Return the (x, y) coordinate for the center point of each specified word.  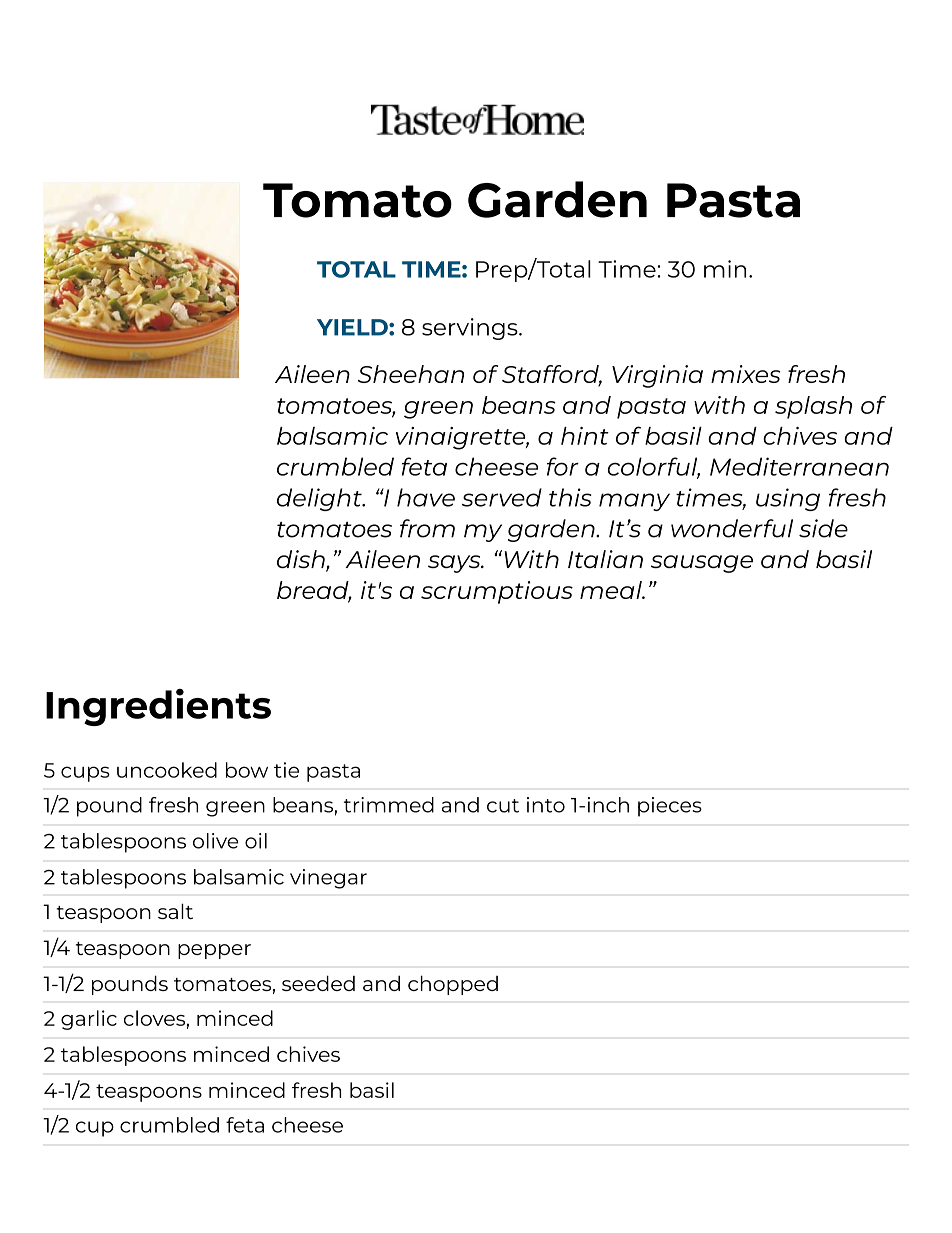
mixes (745, 374)
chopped (453, 985)
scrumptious (497, 592)
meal (612, 590)
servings (471, 329)
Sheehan (411, 374)
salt (175, 911)
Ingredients (158, 707)
